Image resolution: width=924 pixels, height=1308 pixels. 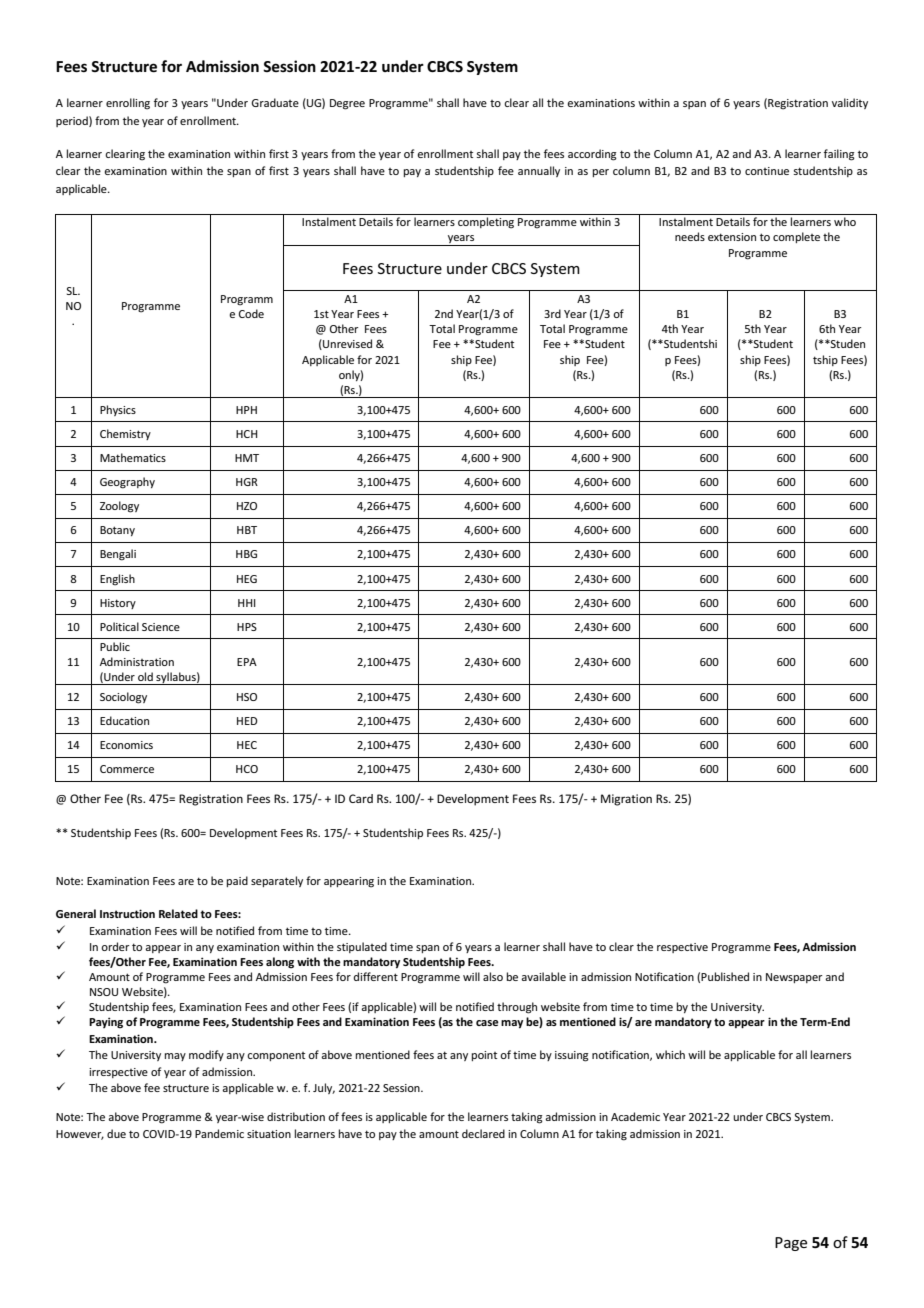 I want to click on declared, so click(x=483, y=1133).
